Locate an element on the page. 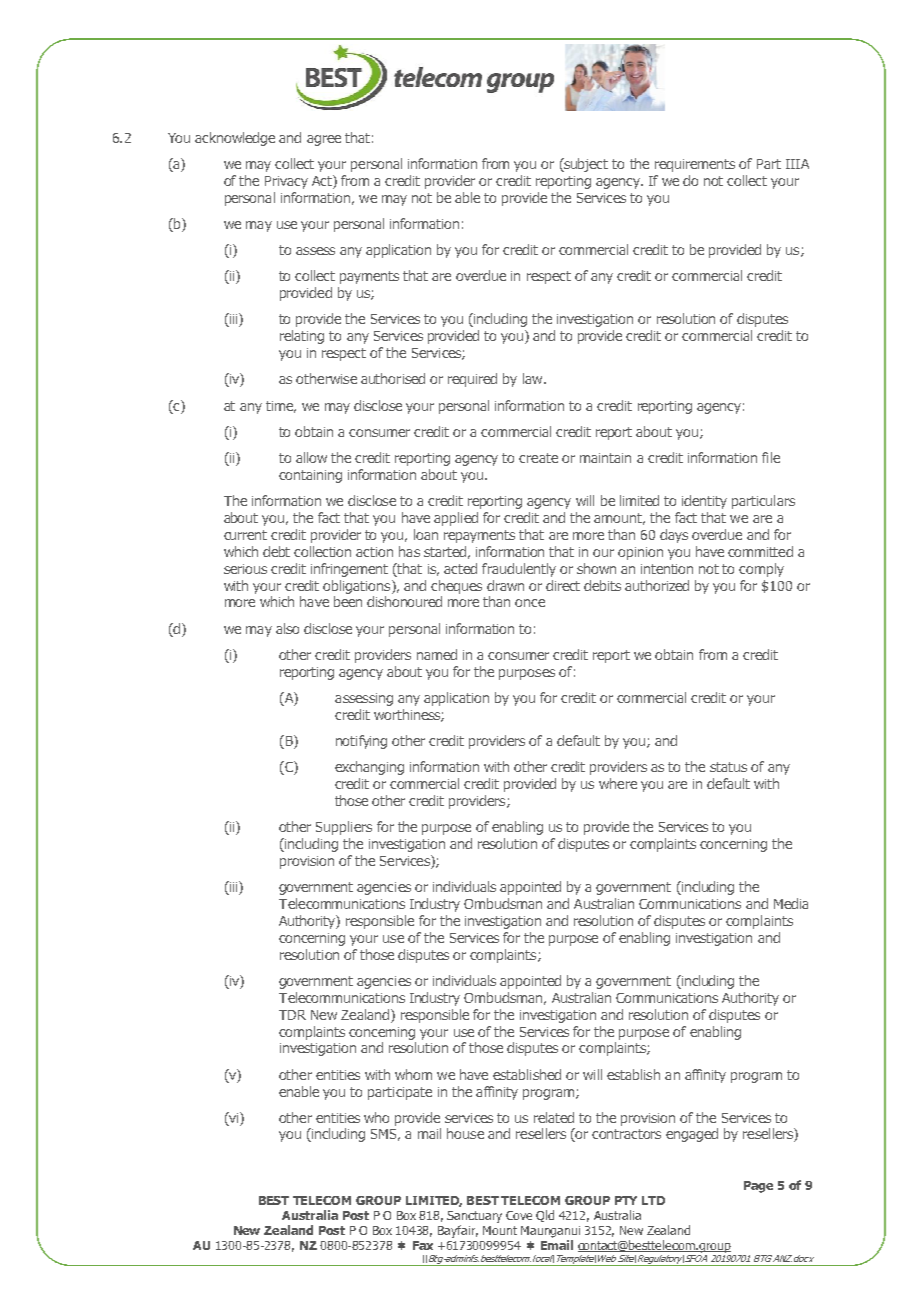  identity is located at coordinates (704, 502).
